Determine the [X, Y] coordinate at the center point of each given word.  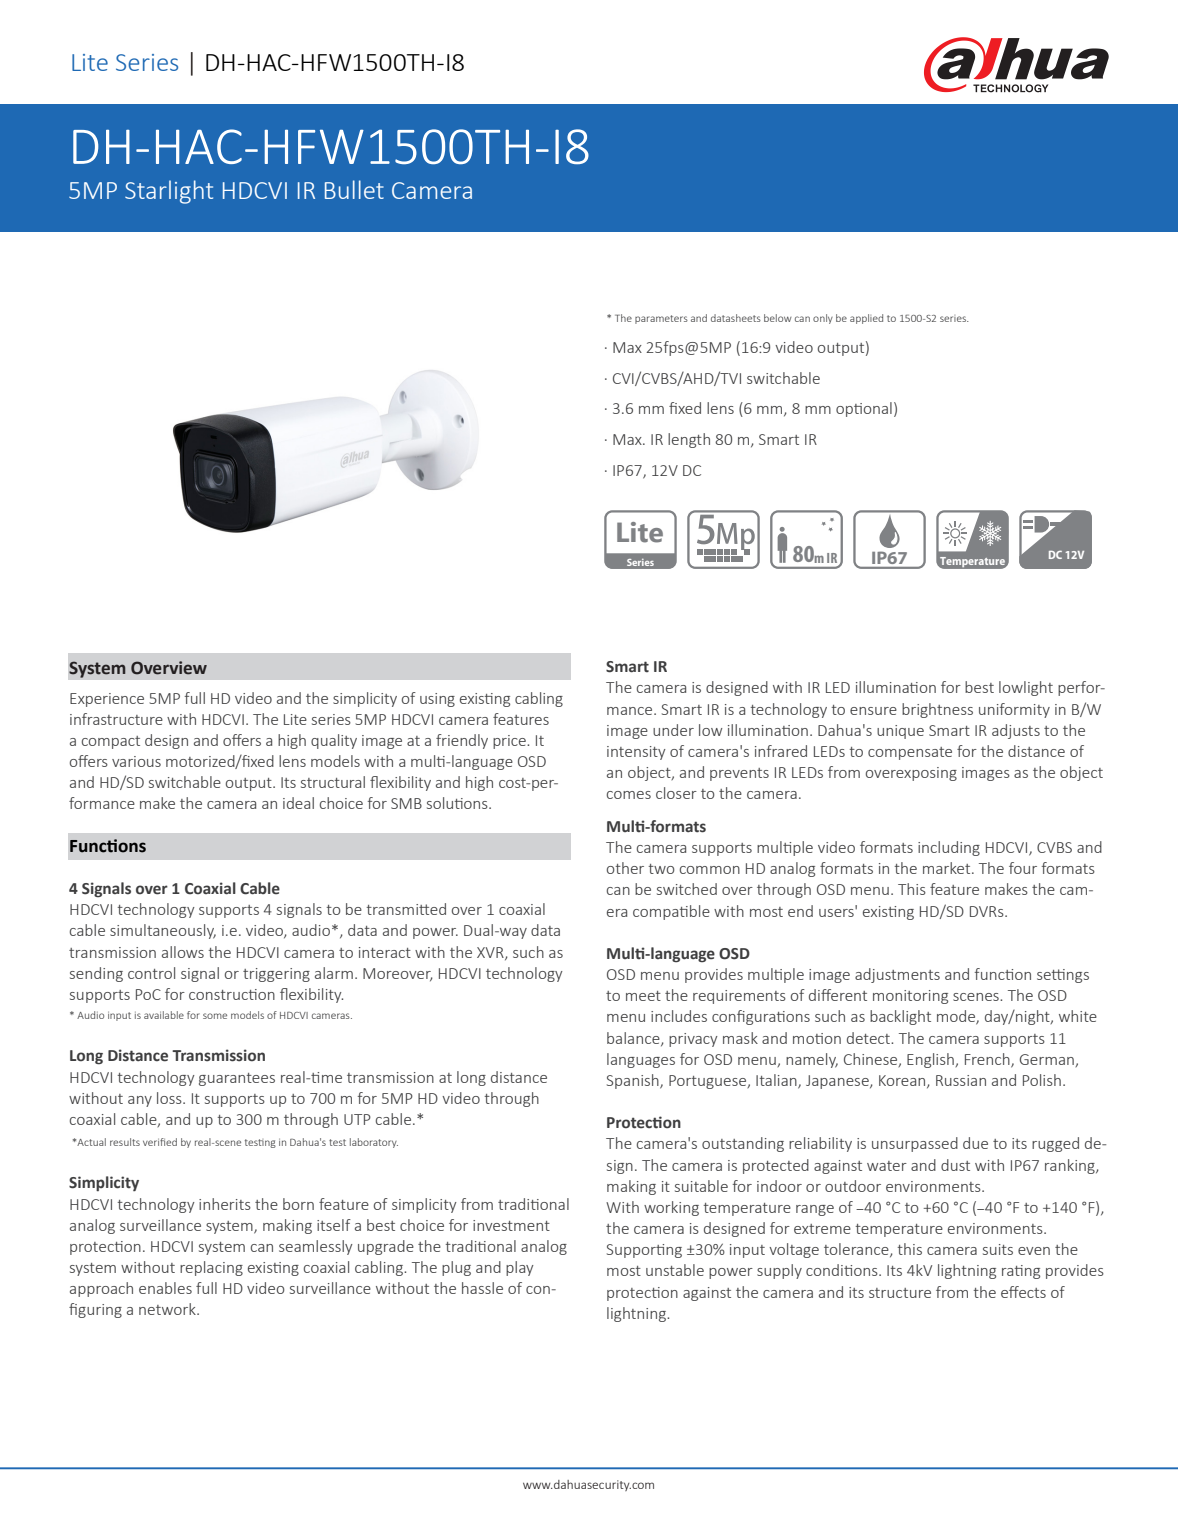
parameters [661, 319]
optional [864, 409]
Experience [107, 700]
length [689, 440]
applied [866, 319]
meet [643, 996]
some [215, 1016]
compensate [910, 753]
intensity [636, 753]
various [136, 761]
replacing [211, 1268]
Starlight [169, 192]
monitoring [910, 997]
